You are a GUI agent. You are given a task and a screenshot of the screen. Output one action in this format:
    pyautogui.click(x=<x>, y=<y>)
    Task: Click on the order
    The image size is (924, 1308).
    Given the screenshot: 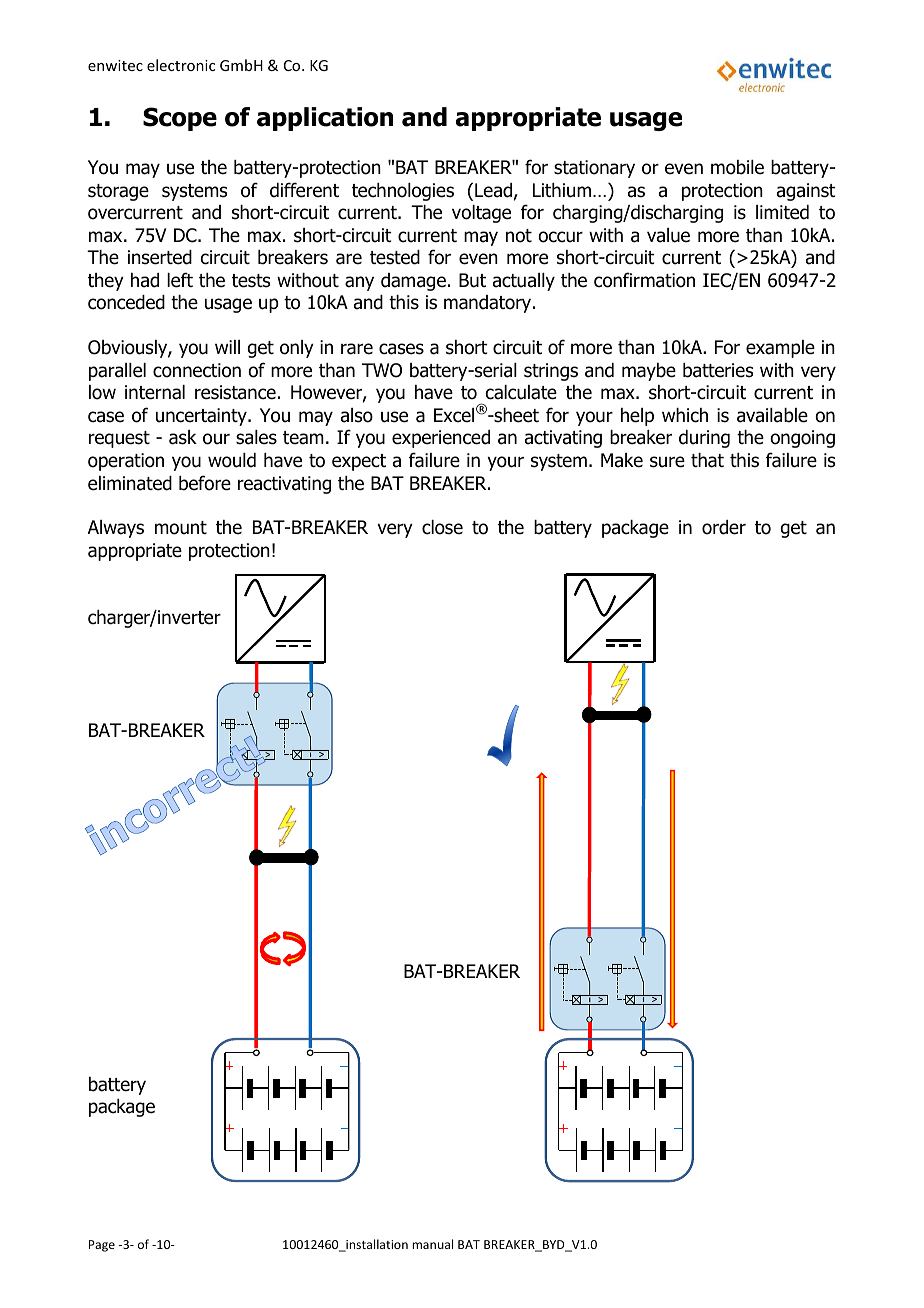 What is the action you would take?
    pyautogui.click(x=724, y=527)
